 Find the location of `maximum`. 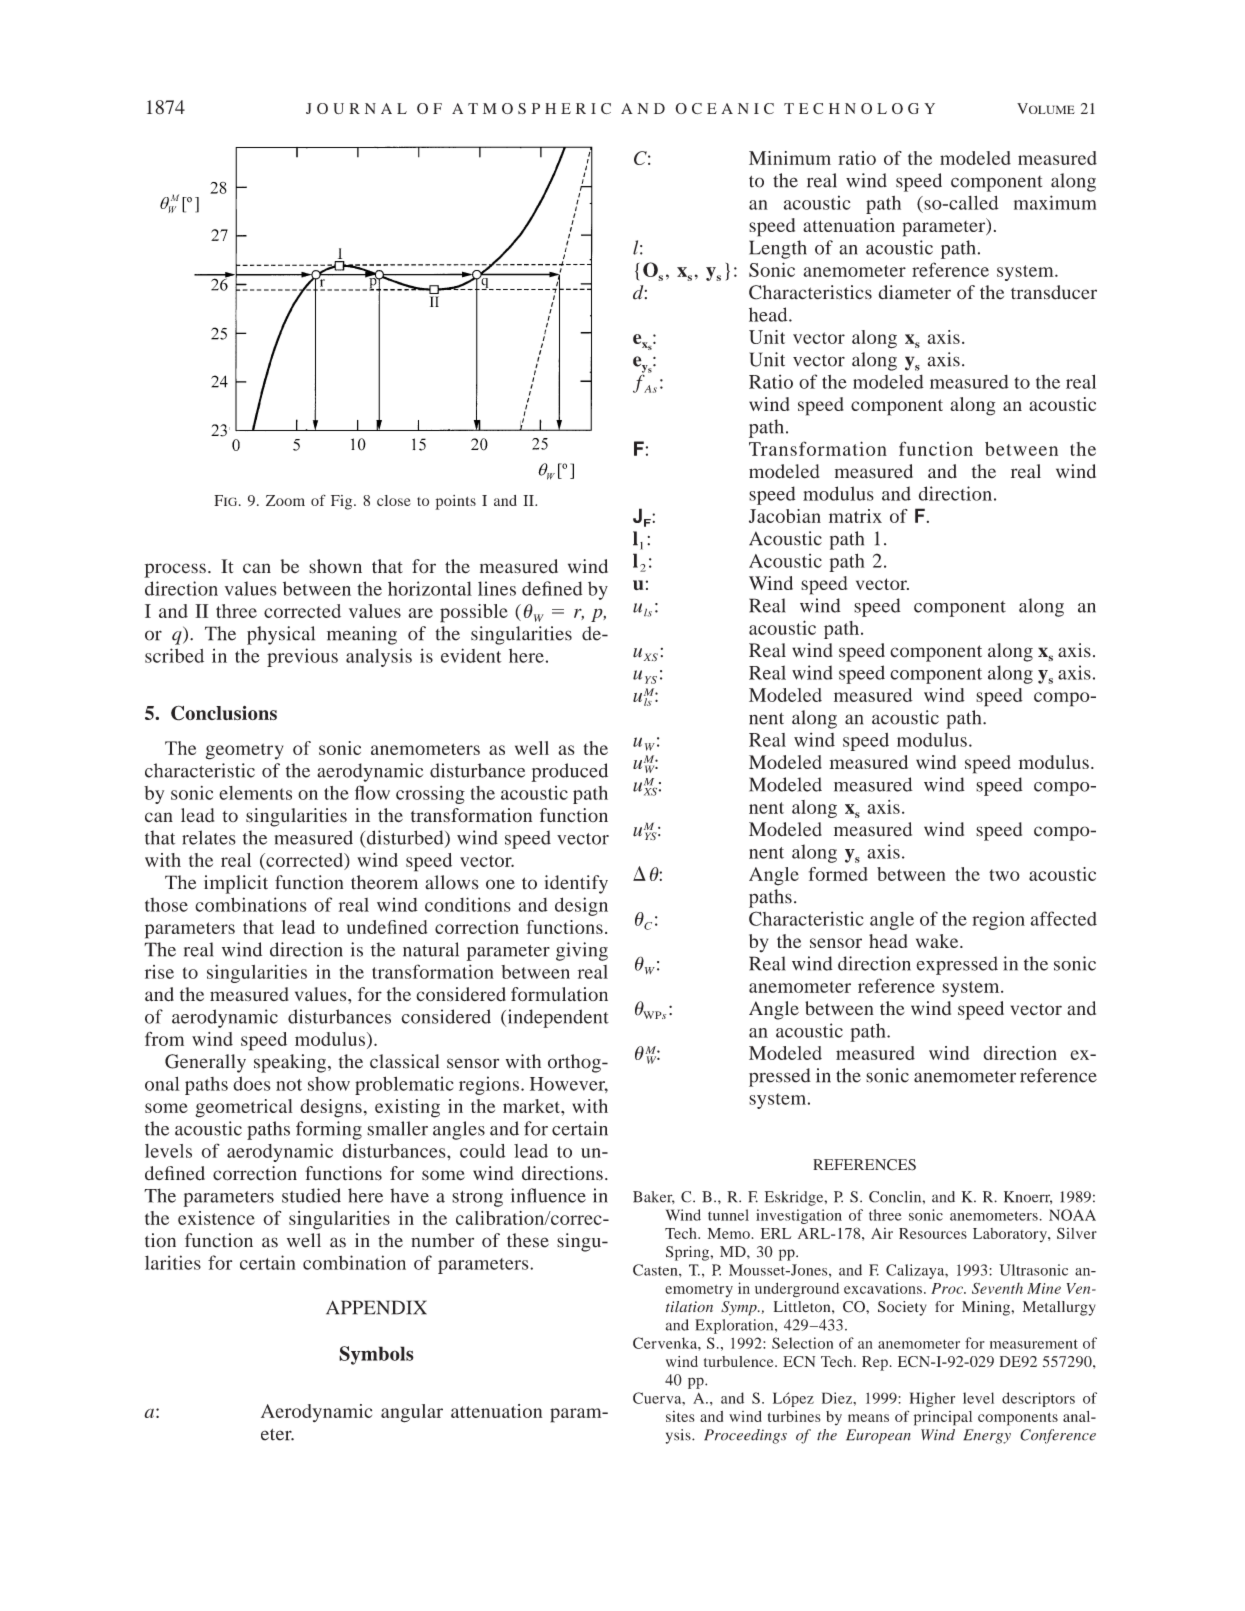

maximum is located at coordinates (1055, 202).
